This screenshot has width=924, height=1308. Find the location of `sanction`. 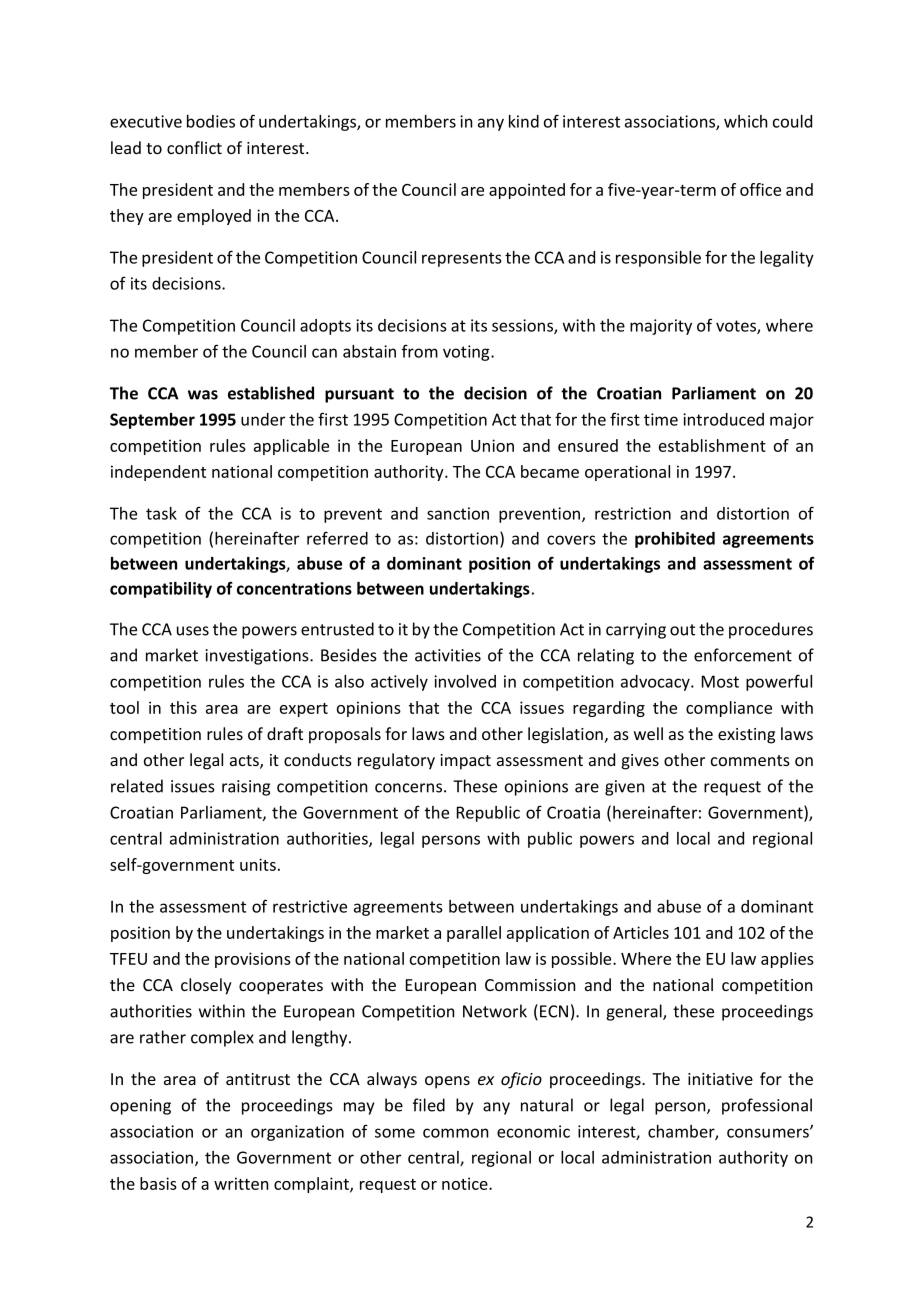

sanction is located at coordinates (458, 513).
